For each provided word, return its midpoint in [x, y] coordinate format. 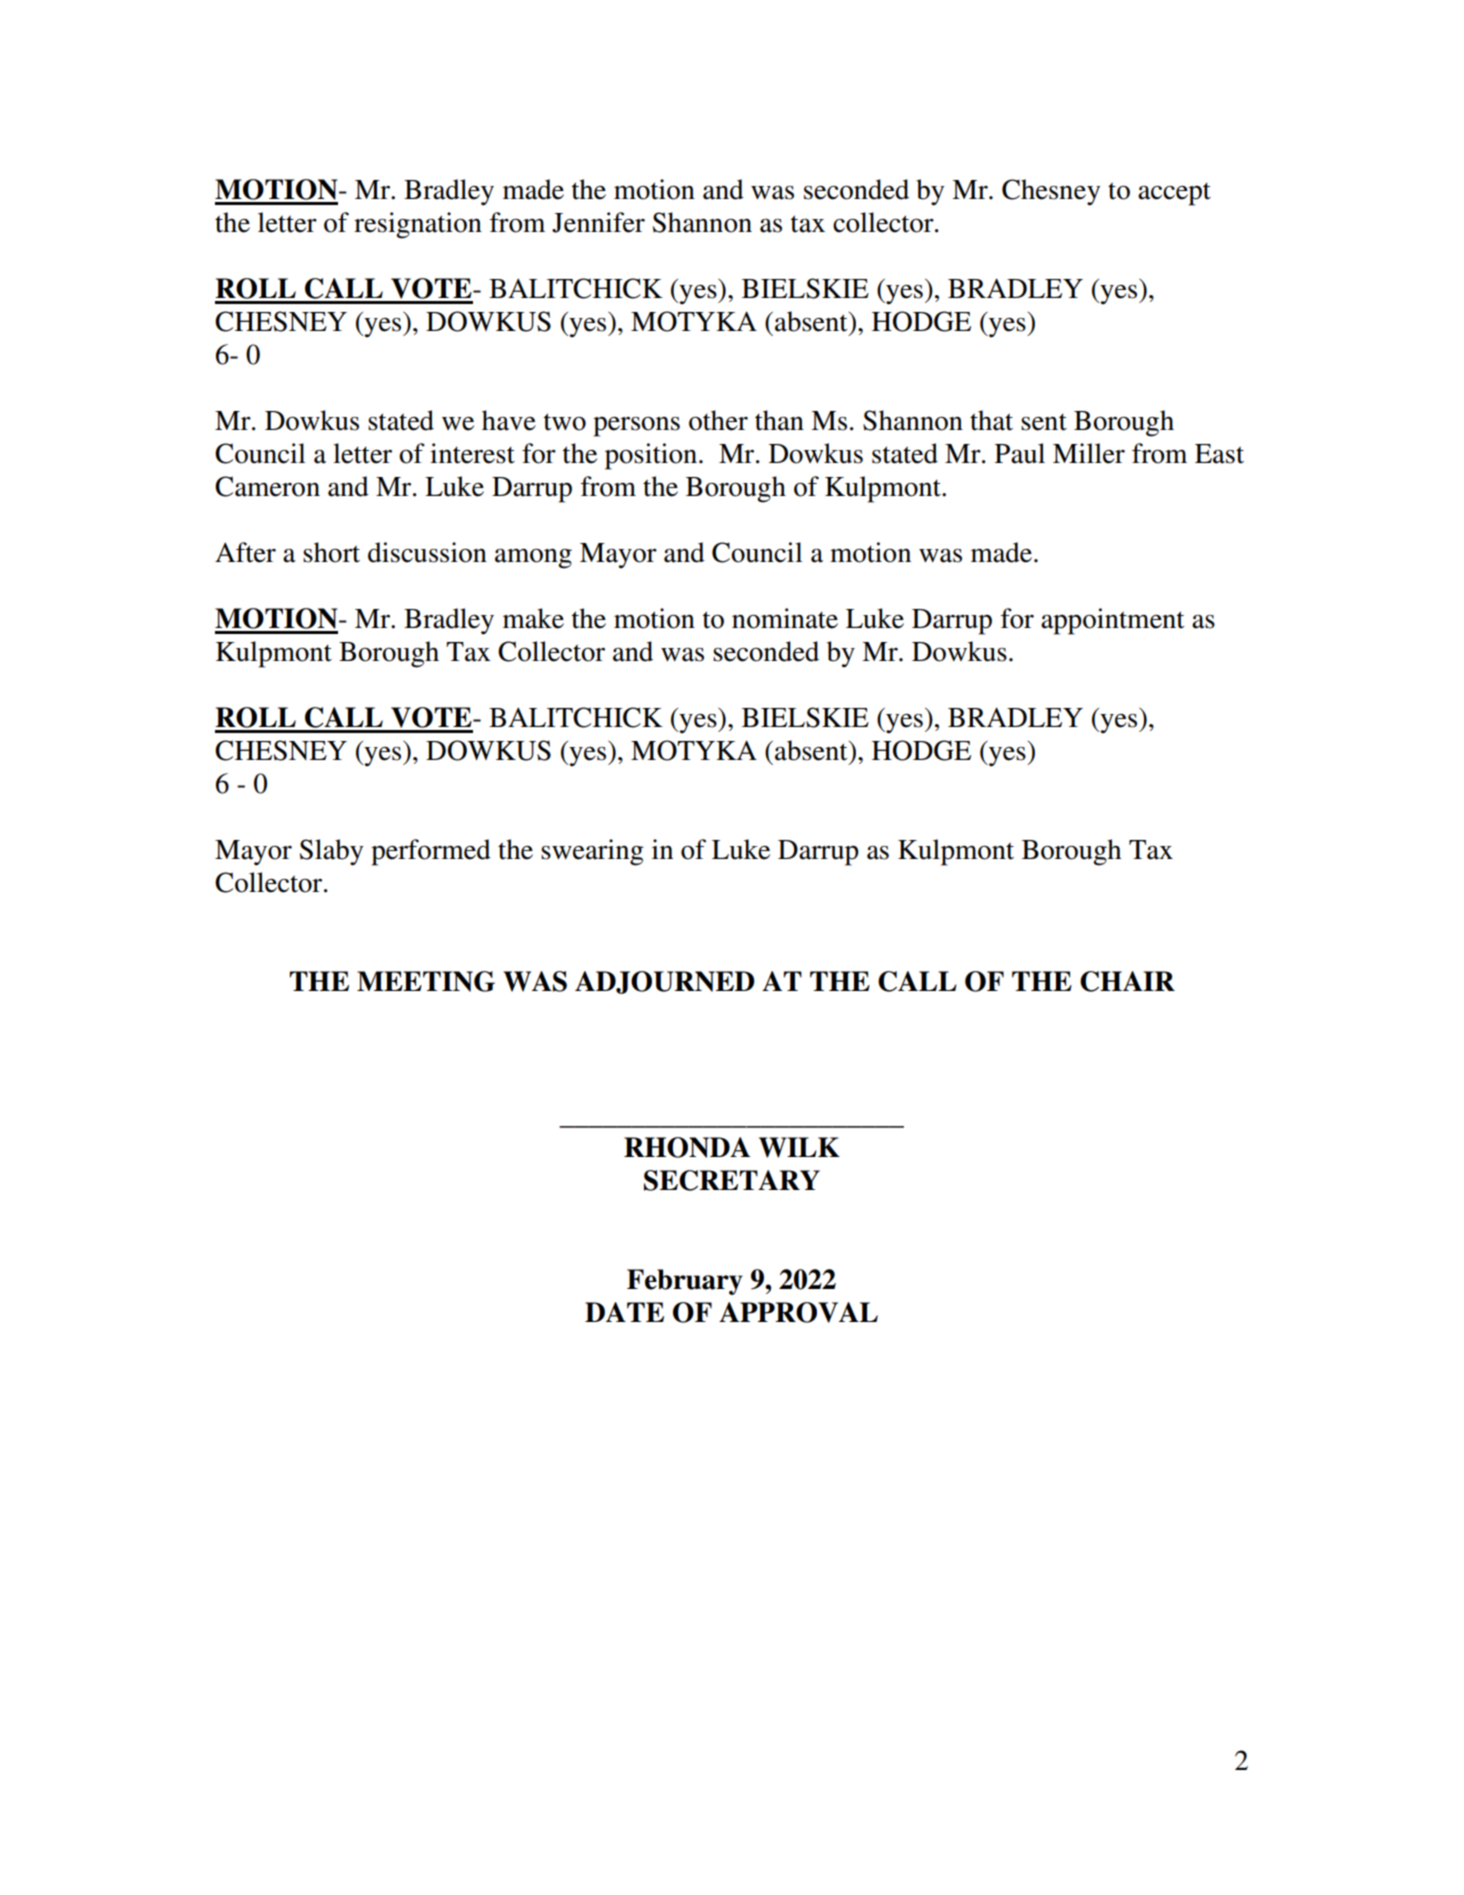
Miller [1089, 453]
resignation [418, 225]
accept [1174, 194]
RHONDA [687, 1147]
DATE [624, 1312]
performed [431, 852]
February [685, 1282]
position [652, 456]
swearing [592, 852]
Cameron [267, 486]
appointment [1112, 621]
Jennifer [598, 222]
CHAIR [1127, 981]
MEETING [426, 981]
